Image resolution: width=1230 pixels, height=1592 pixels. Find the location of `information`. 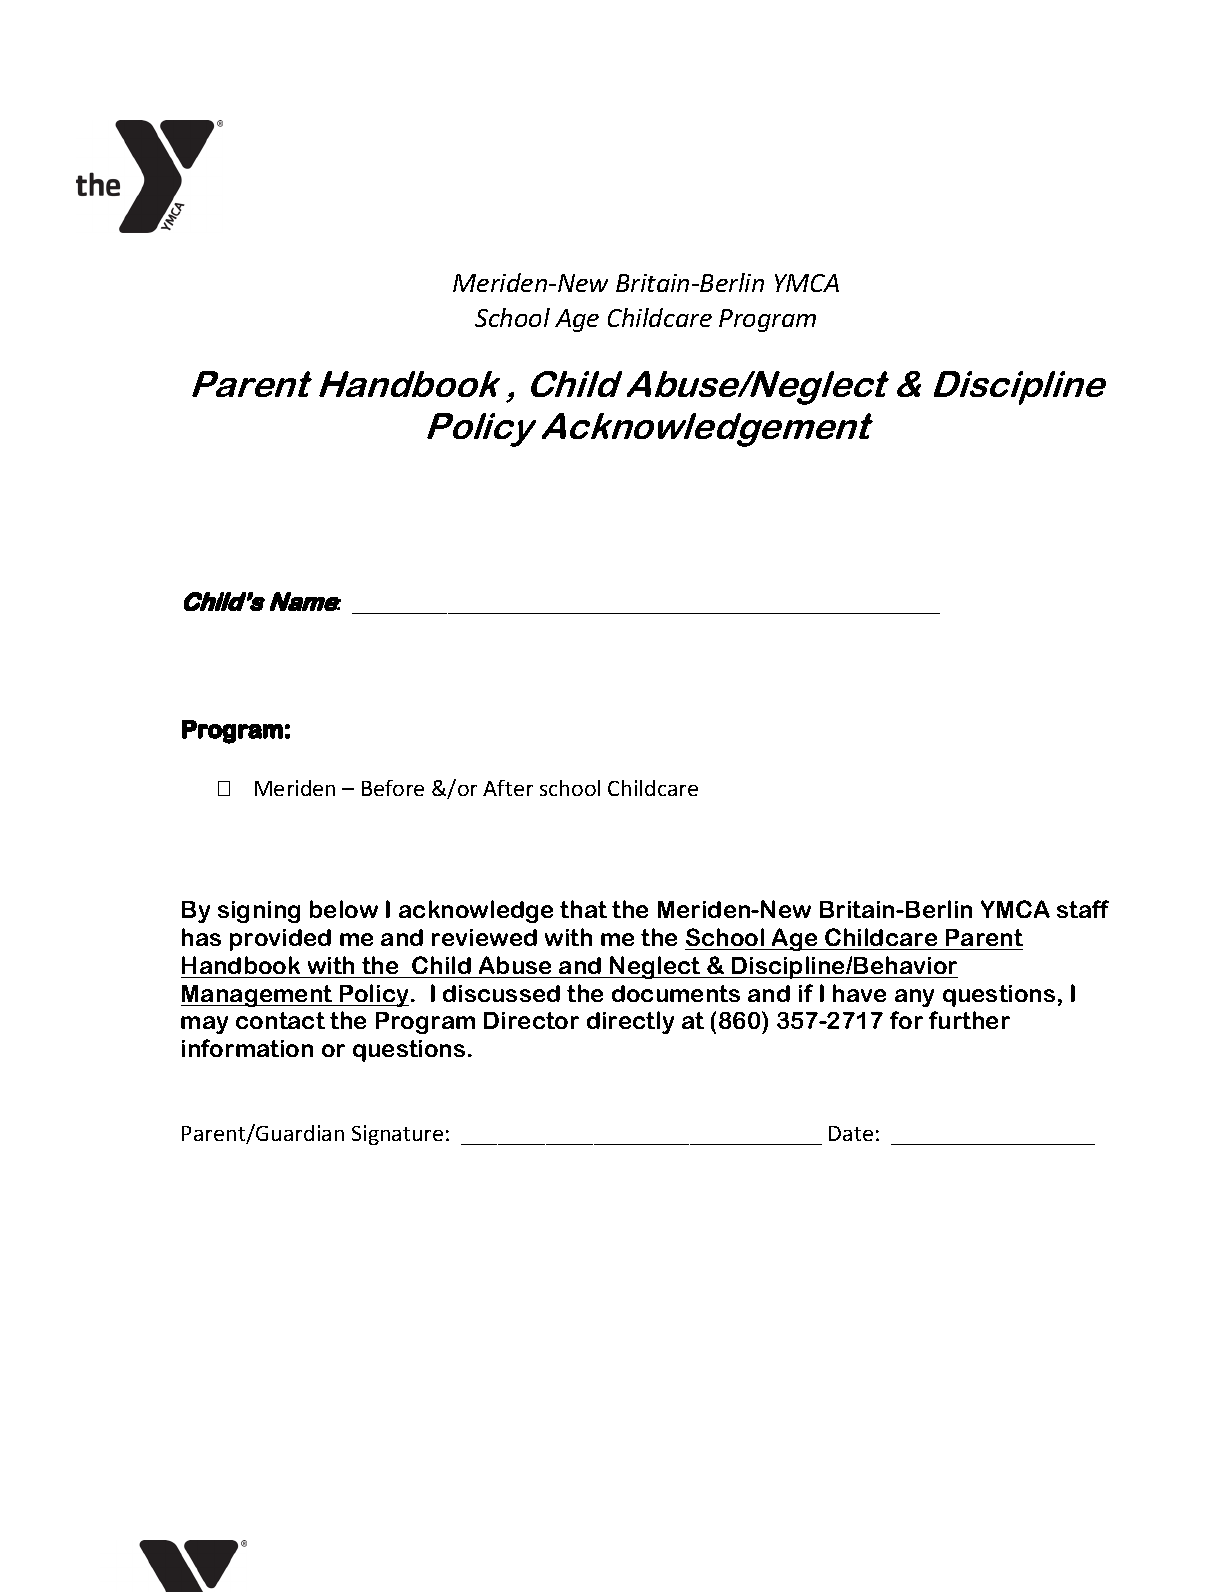

information is located at coordinates (247, 1048).
